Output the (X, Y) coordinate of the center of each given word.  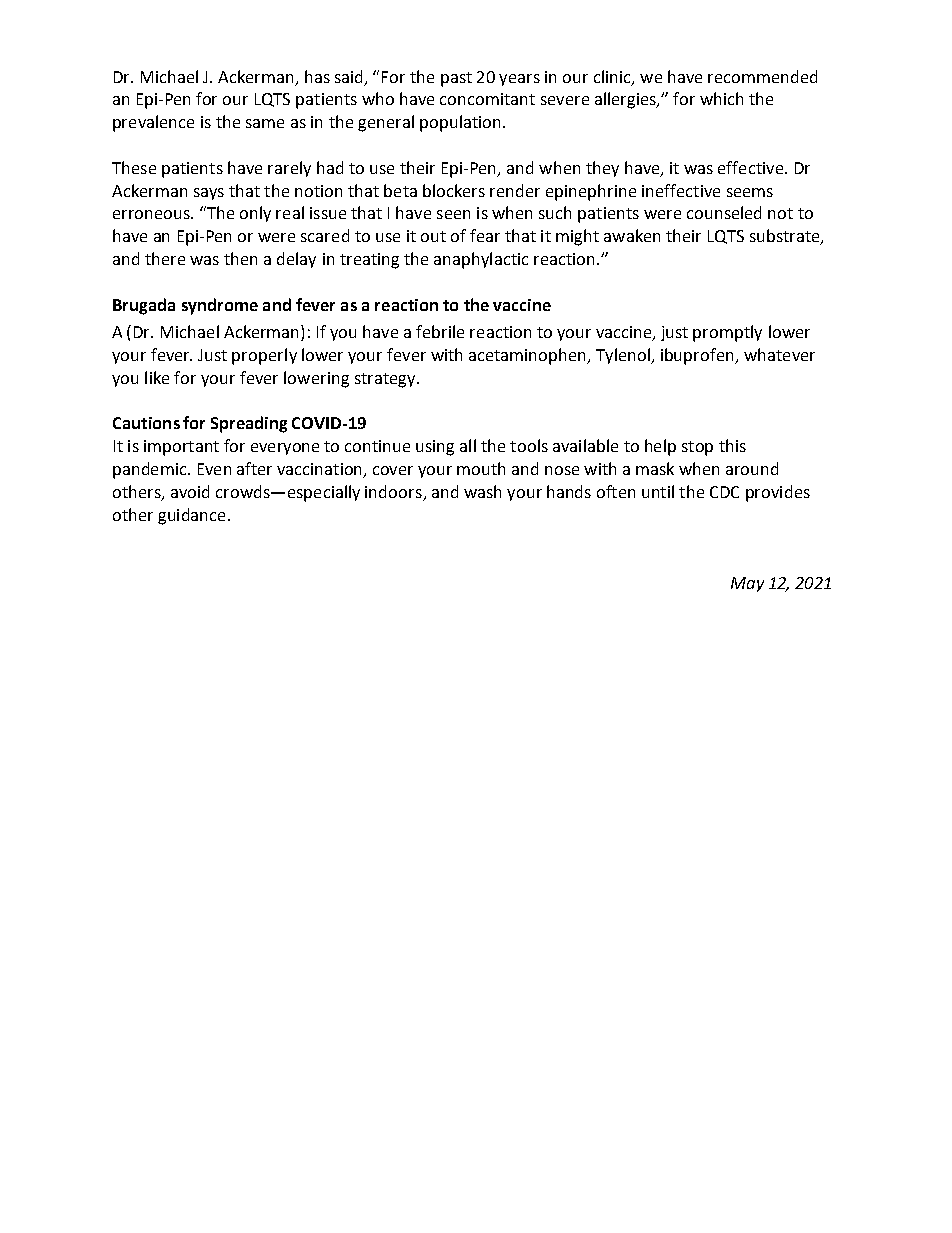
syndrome (220, 306)
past (456, 79)
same (265, 123)
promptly (727, 333)
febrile (440, 331)
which (721, 98)
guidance (191, 516)
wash (482, 491)
